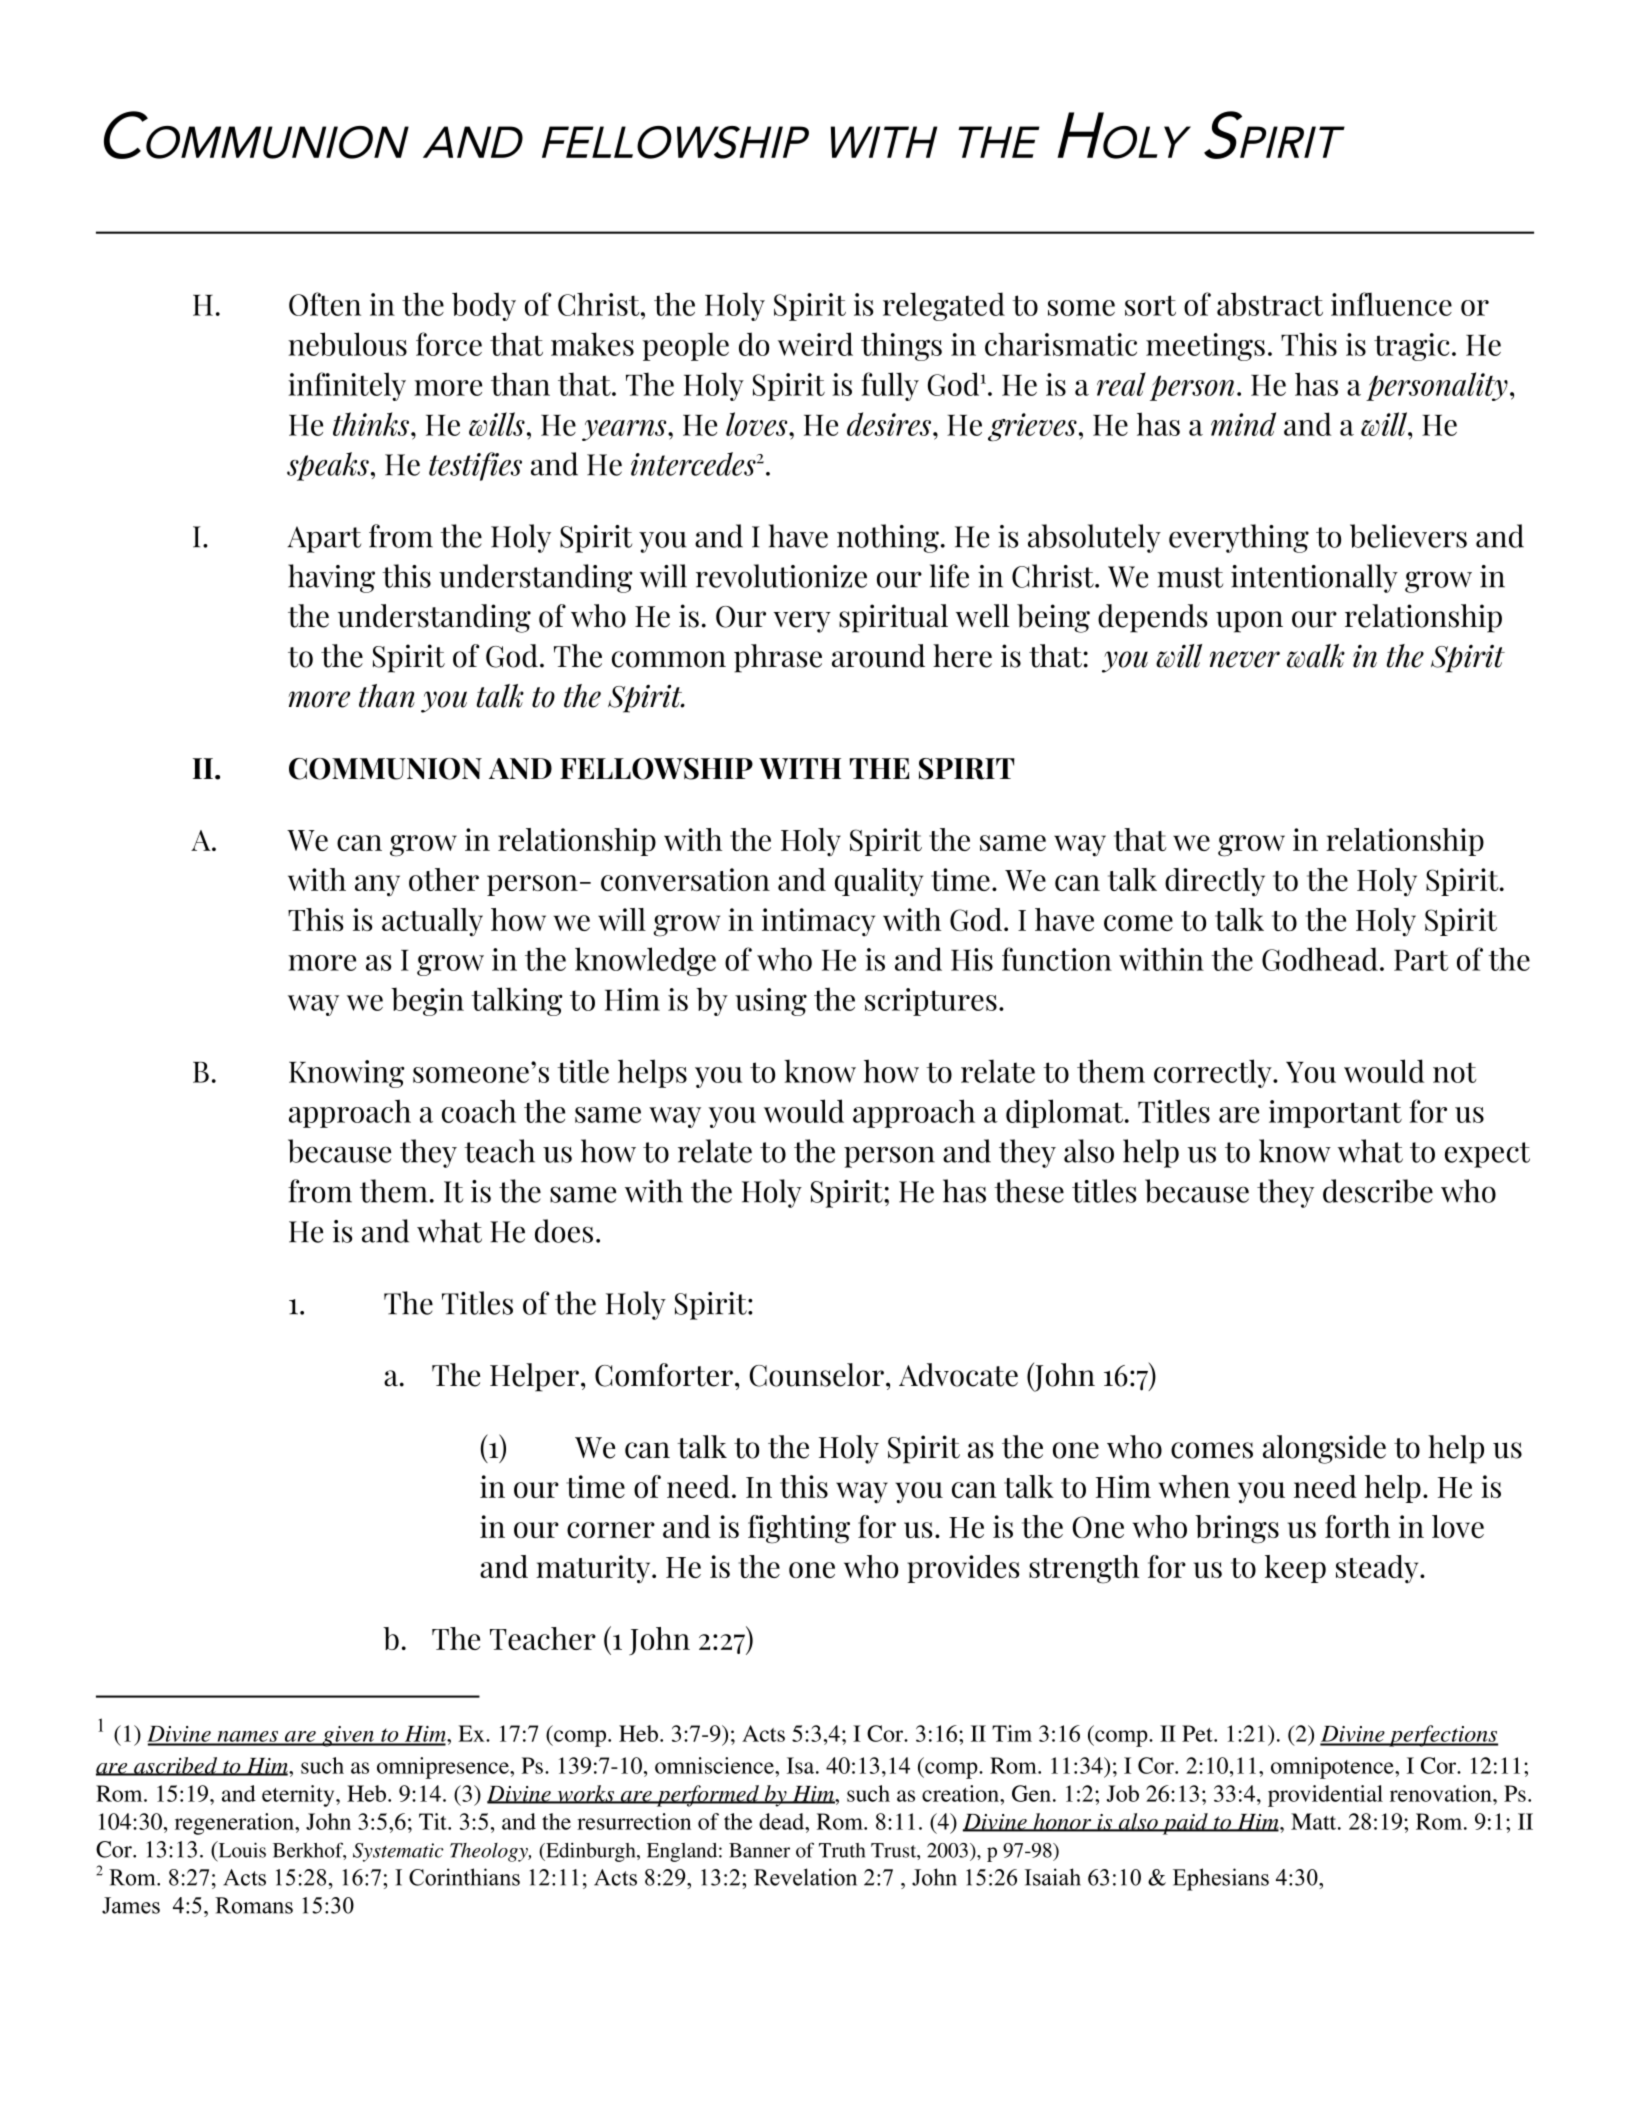 The image size is (1630, 2109). What do you see at coordinates (815, 344) in the screenshot?
I see `weird` at bounding box center [815, 344].
